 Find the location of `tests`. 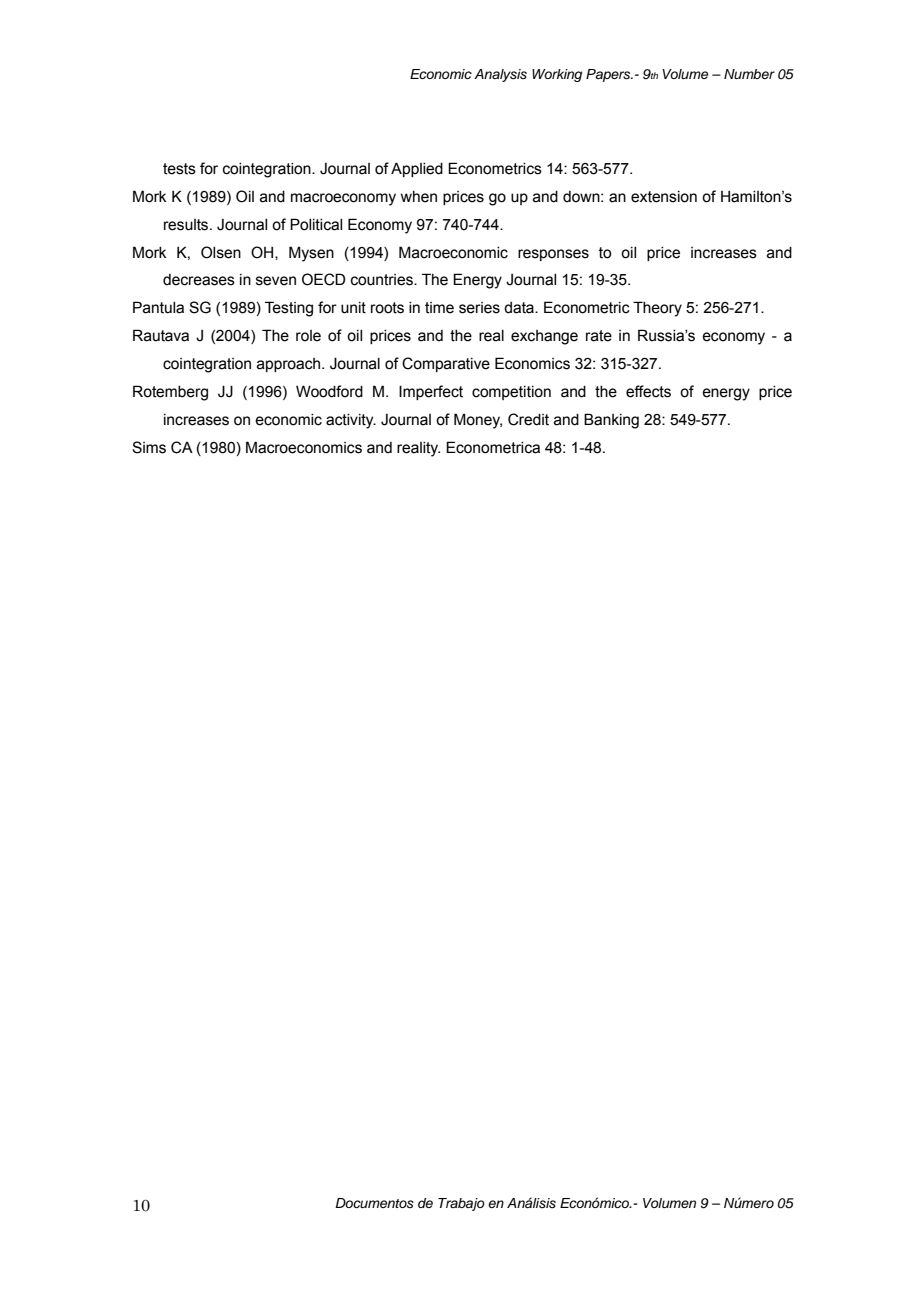

tests is located at coordinates (179, 169).
